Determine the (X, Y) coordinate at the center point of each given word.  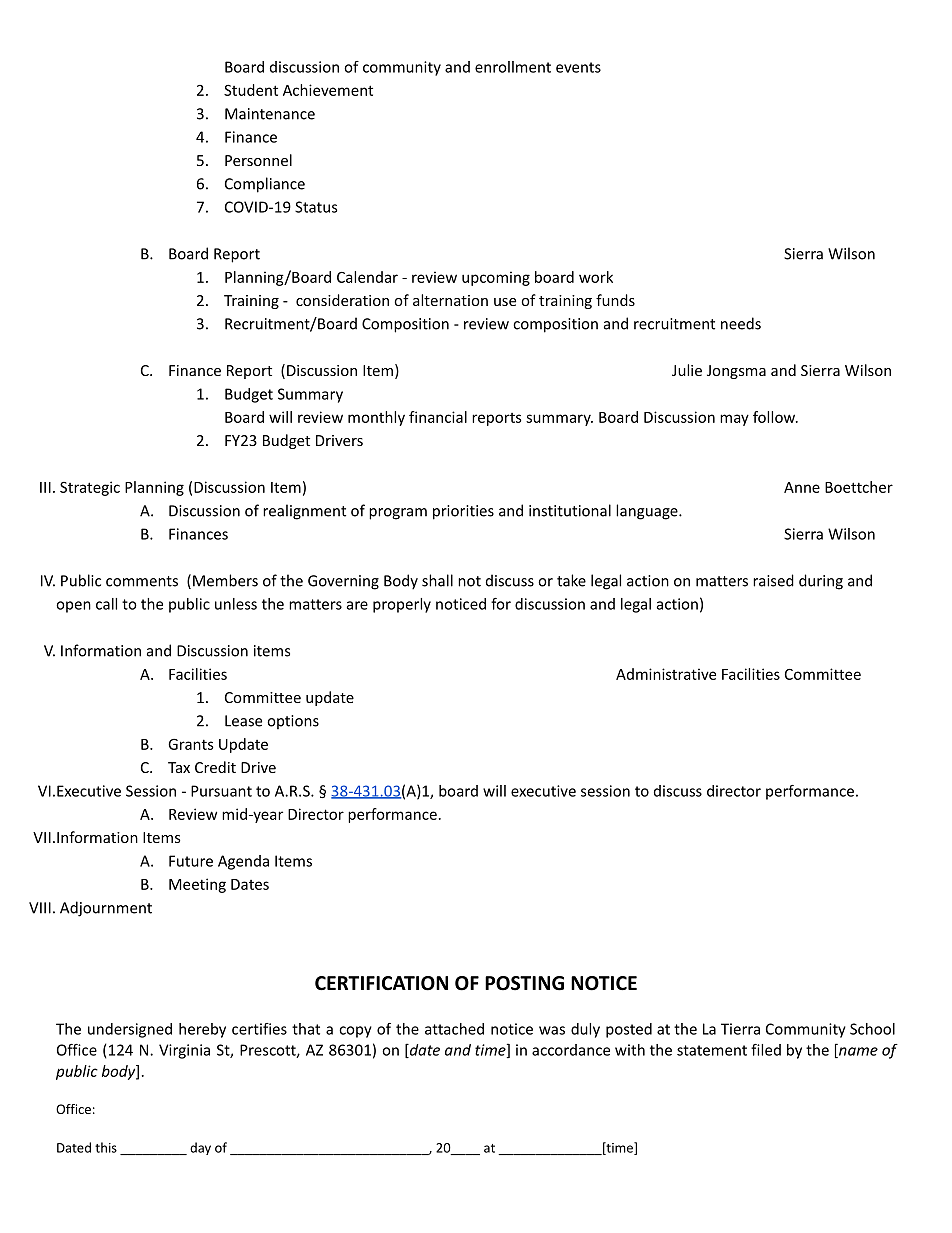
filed (766, 1050)
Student (251, 90)
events (578, 67)
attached (454, 1029)
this (106, 1147)
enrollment (513, 67)
